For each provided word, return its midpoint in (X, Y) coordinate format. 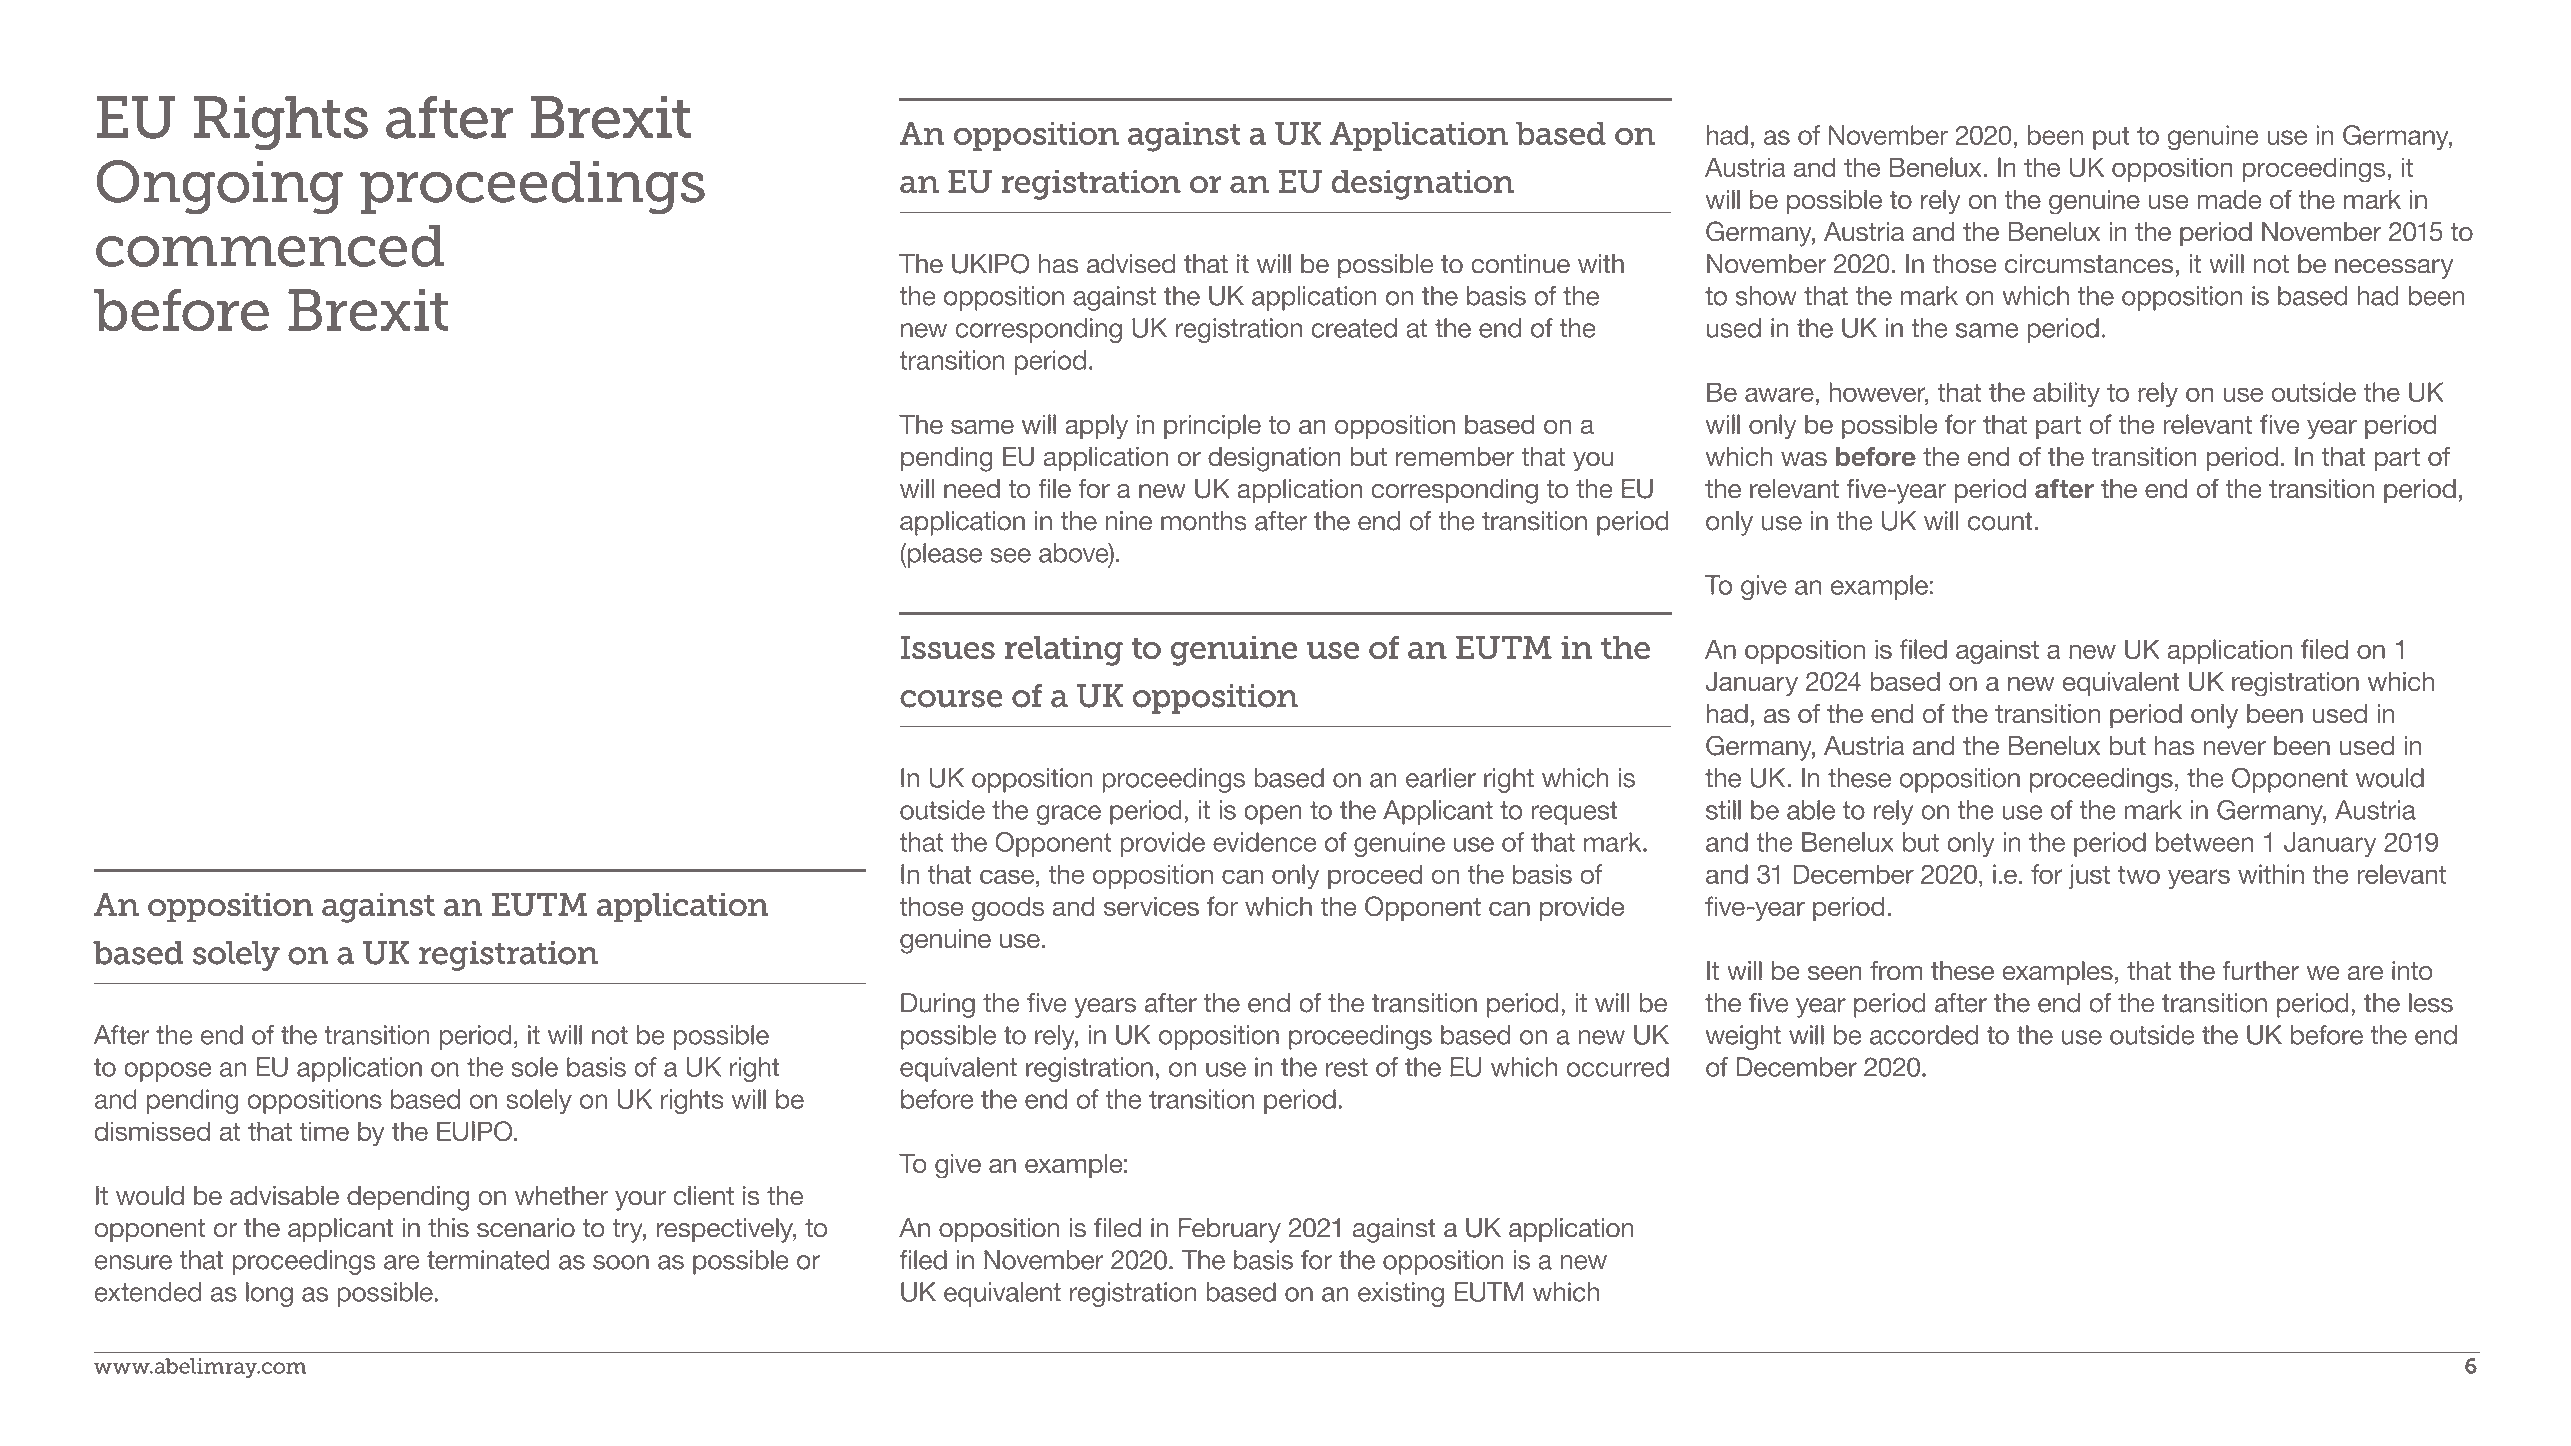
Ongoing (219, 187)
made (2229, 199)
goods (1008, 909)
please (945, 555)
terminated (488, 1260)
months (1204, 521)
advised (1131, 264)
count (2000, 521)
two (2139, 874)
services (1151, 906)
